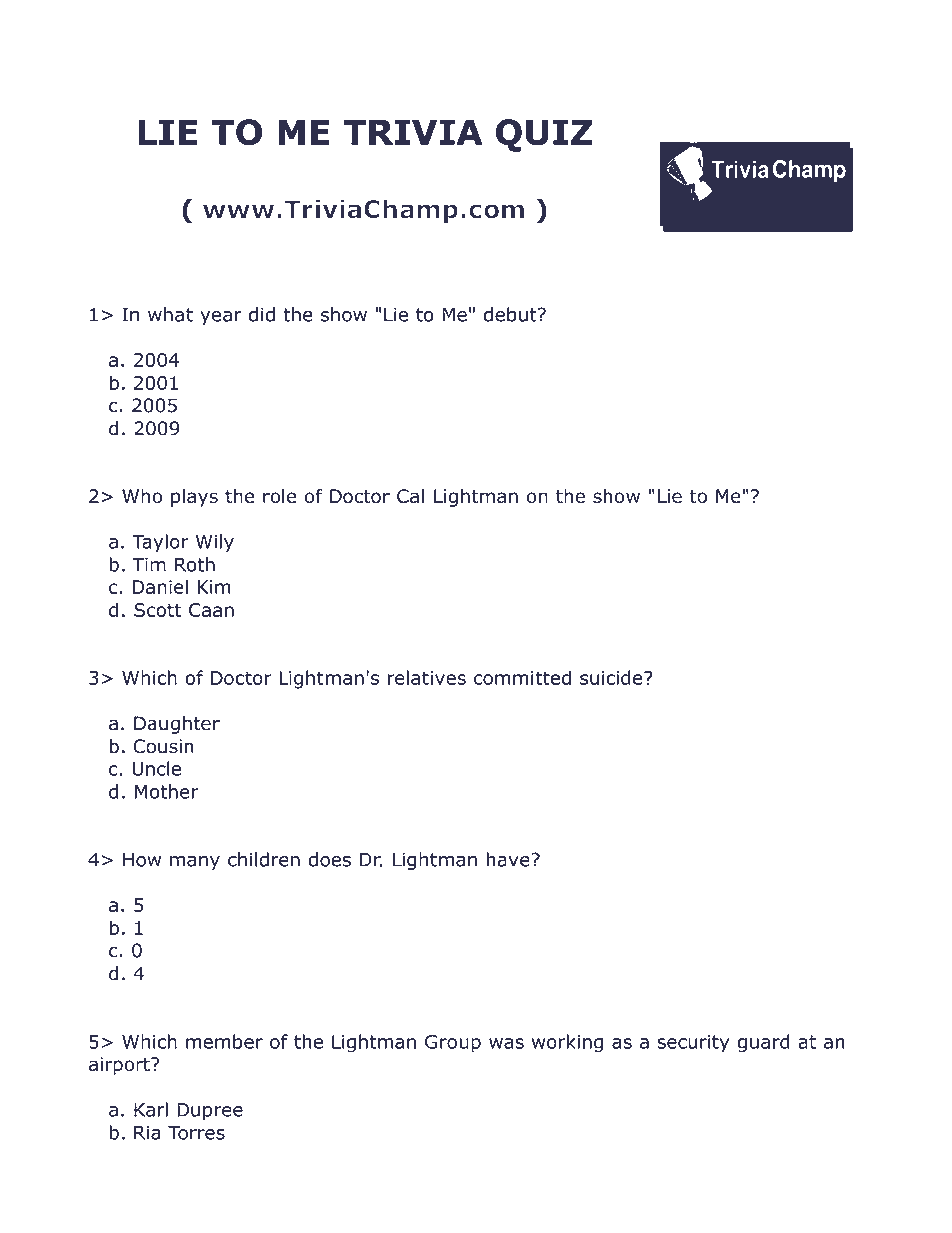 This screenshot has height=1233, width=952. I want to click on have, so click(509, 859).
